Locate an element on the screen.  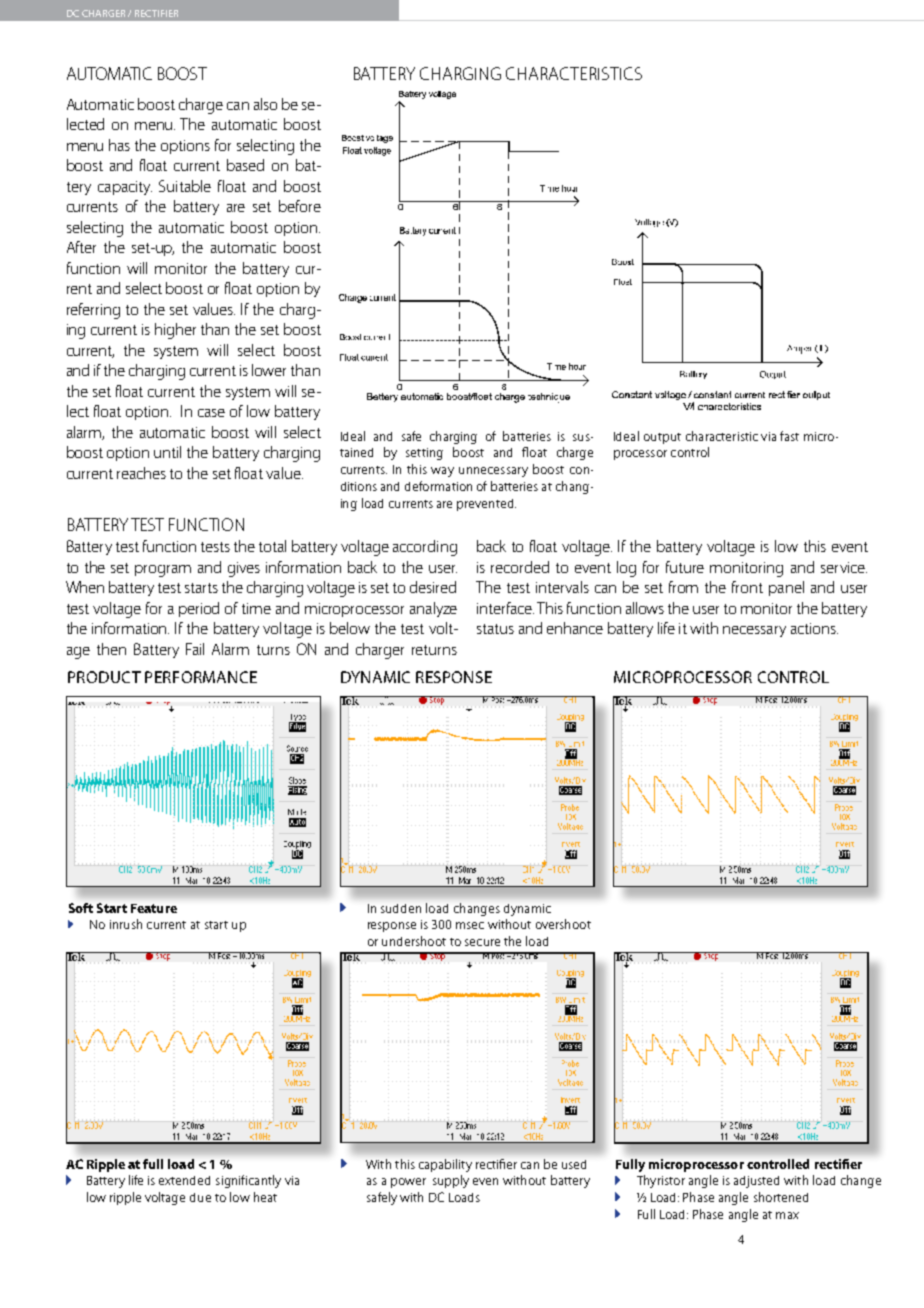
adjusted is located at coordinates (756, 1182).
